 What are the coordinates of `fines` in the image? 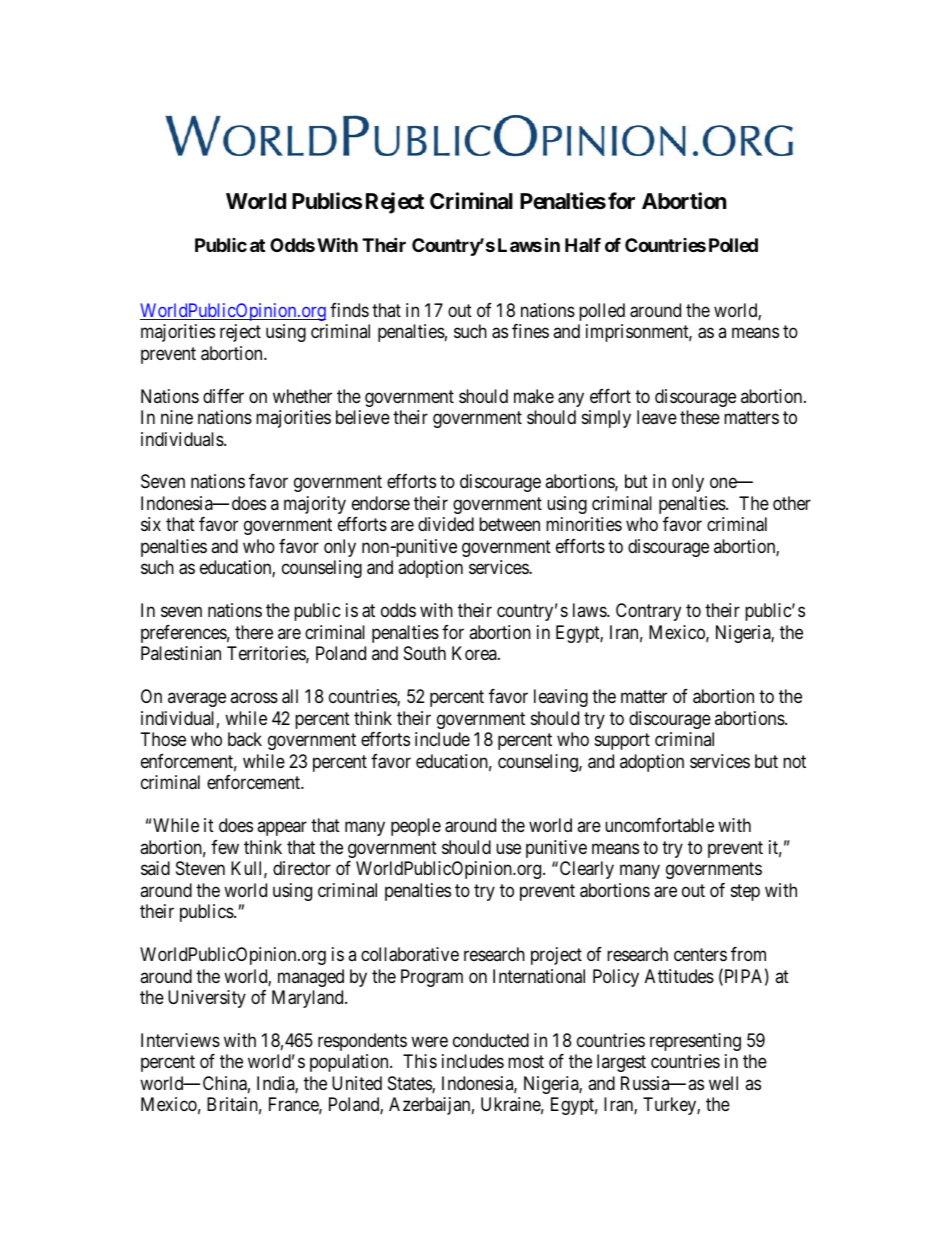 It's located at (530, 331).
